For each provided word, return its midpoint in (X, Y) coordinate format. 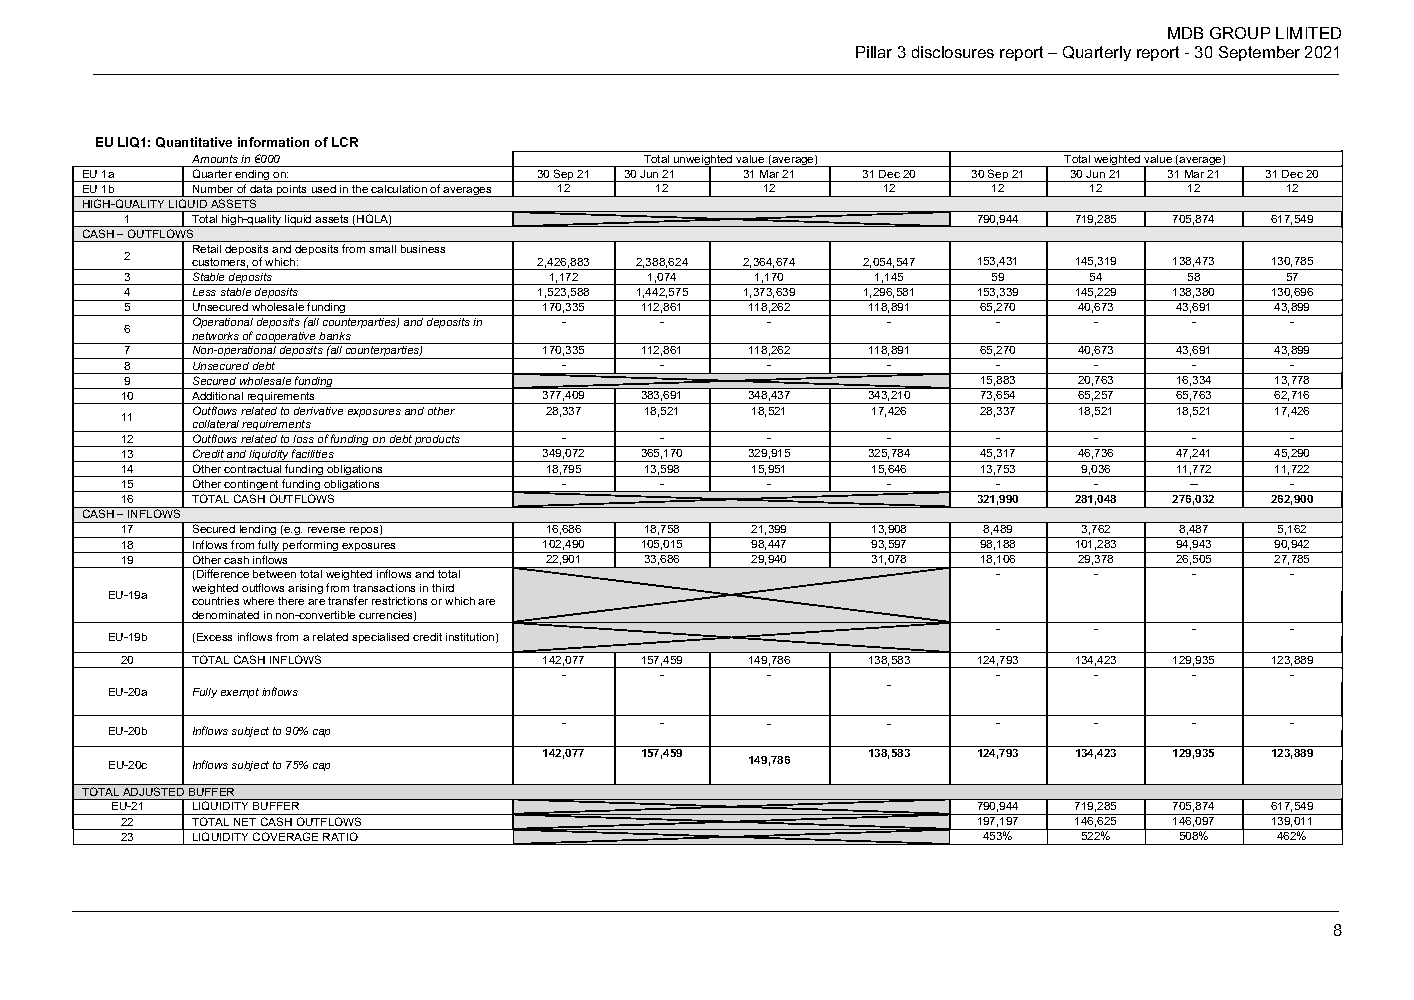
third (443, 588)
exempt (240, 693)
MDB (1185, 33)
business (423, 249)
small (382, 249)
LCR (345, 142)
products (438, 441)
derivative (318, 411)
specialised (380, 638)
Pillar (874, 52)
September (1259, 53)
